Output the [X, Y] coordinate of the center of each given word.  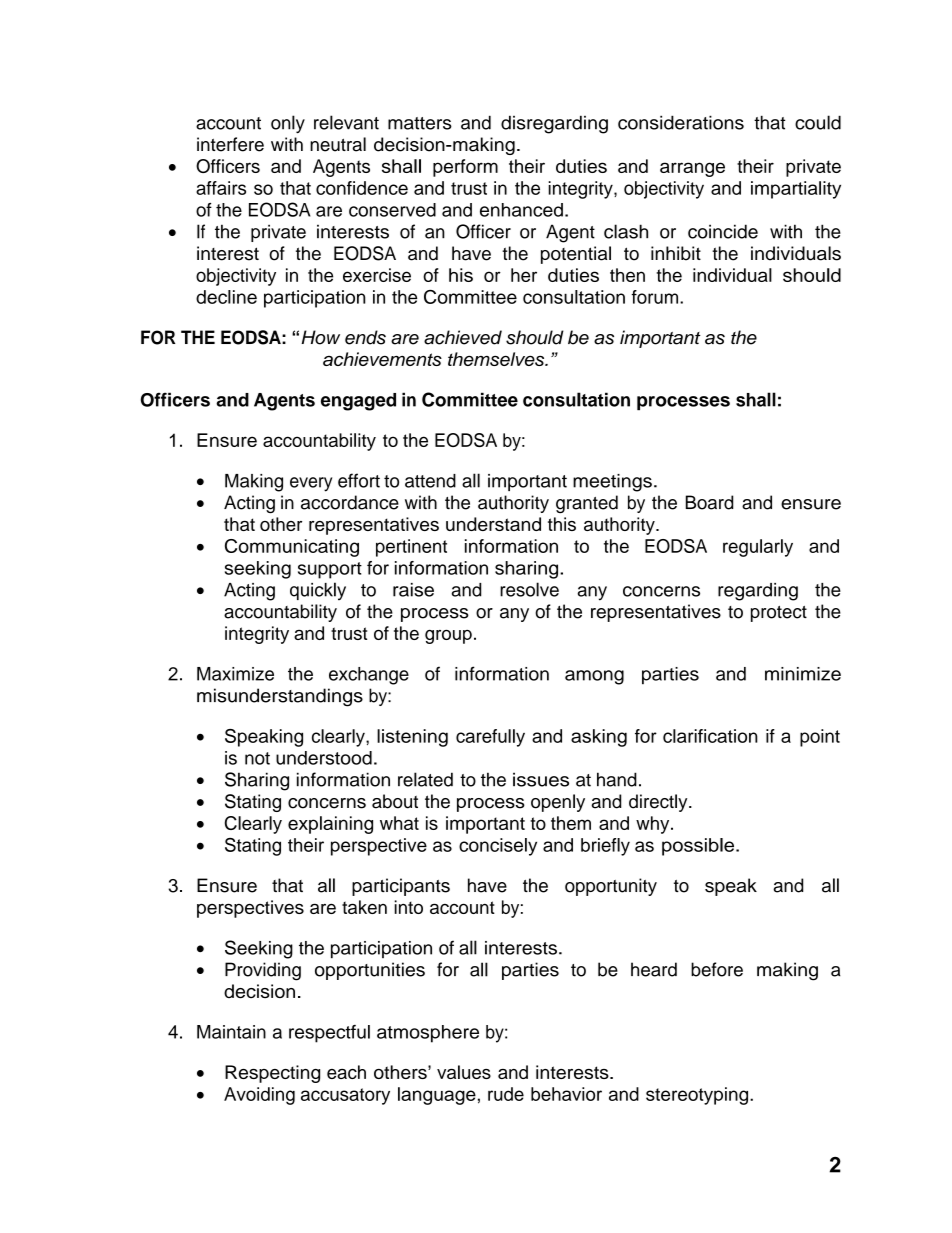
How [321, 337]
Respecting [272, 1074]
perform [465, 168]
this [562, 524]
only [288, 124]
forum [656, 297]
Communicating [292, 548]
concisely [498, 847]
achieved [463, 337]
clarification [710, 736]
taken [364, 907]
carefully [490, 738]
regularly [758, 548]
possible [699, 847]
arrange [692, 169]
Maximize [235, 674]
